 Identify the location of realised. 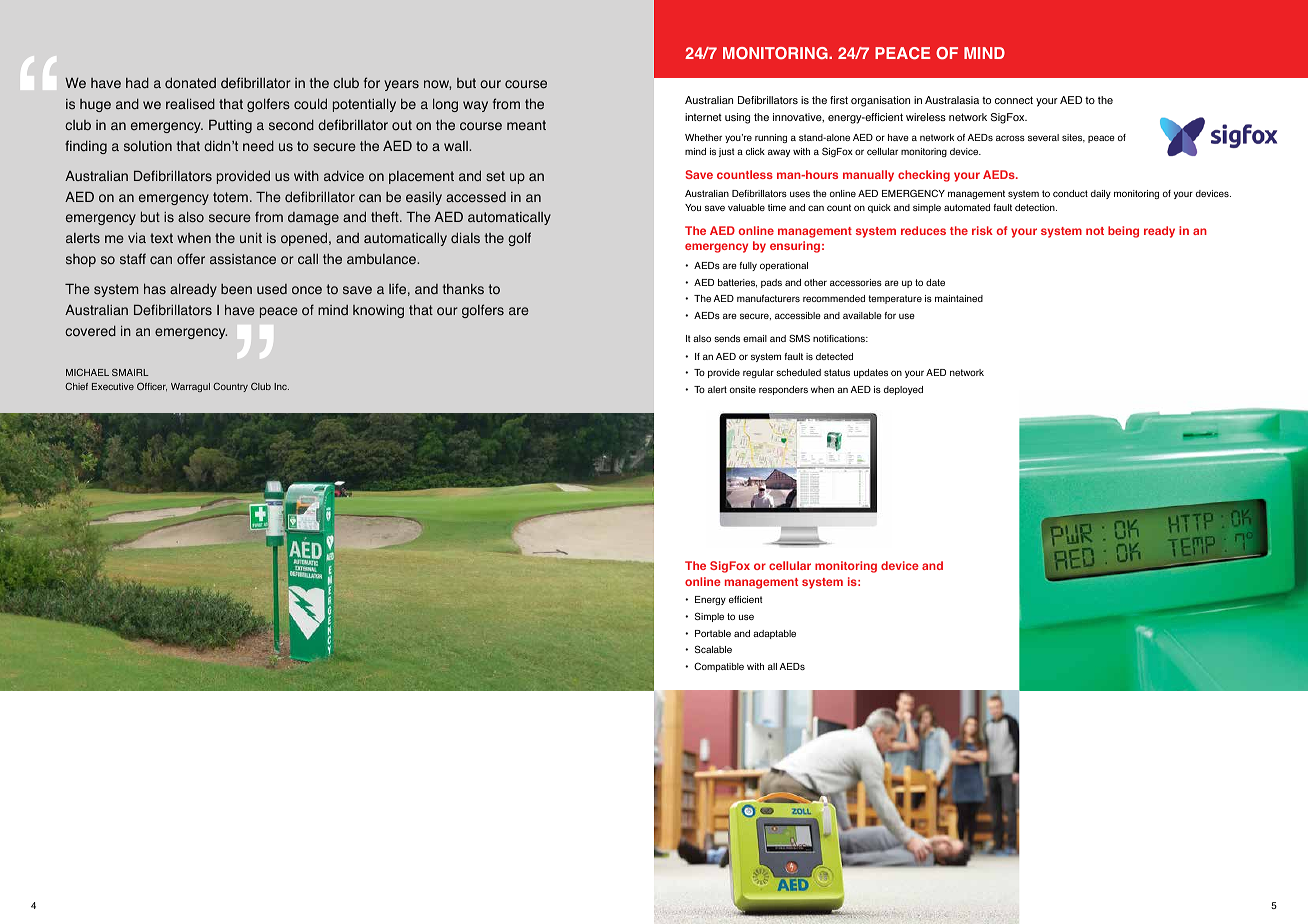
(190, 104).
